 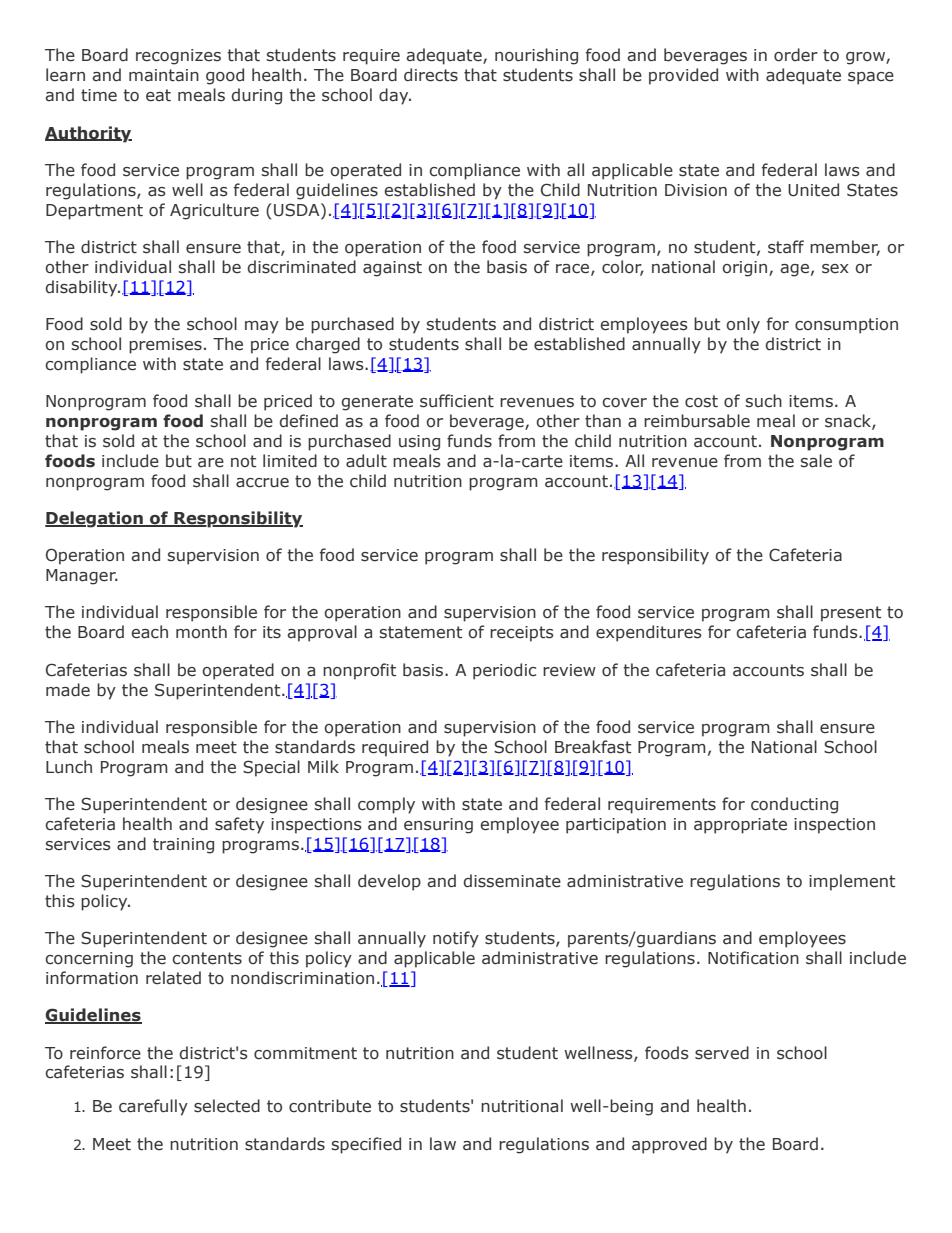 I want to click on premises, so click(x=165, y=346).
